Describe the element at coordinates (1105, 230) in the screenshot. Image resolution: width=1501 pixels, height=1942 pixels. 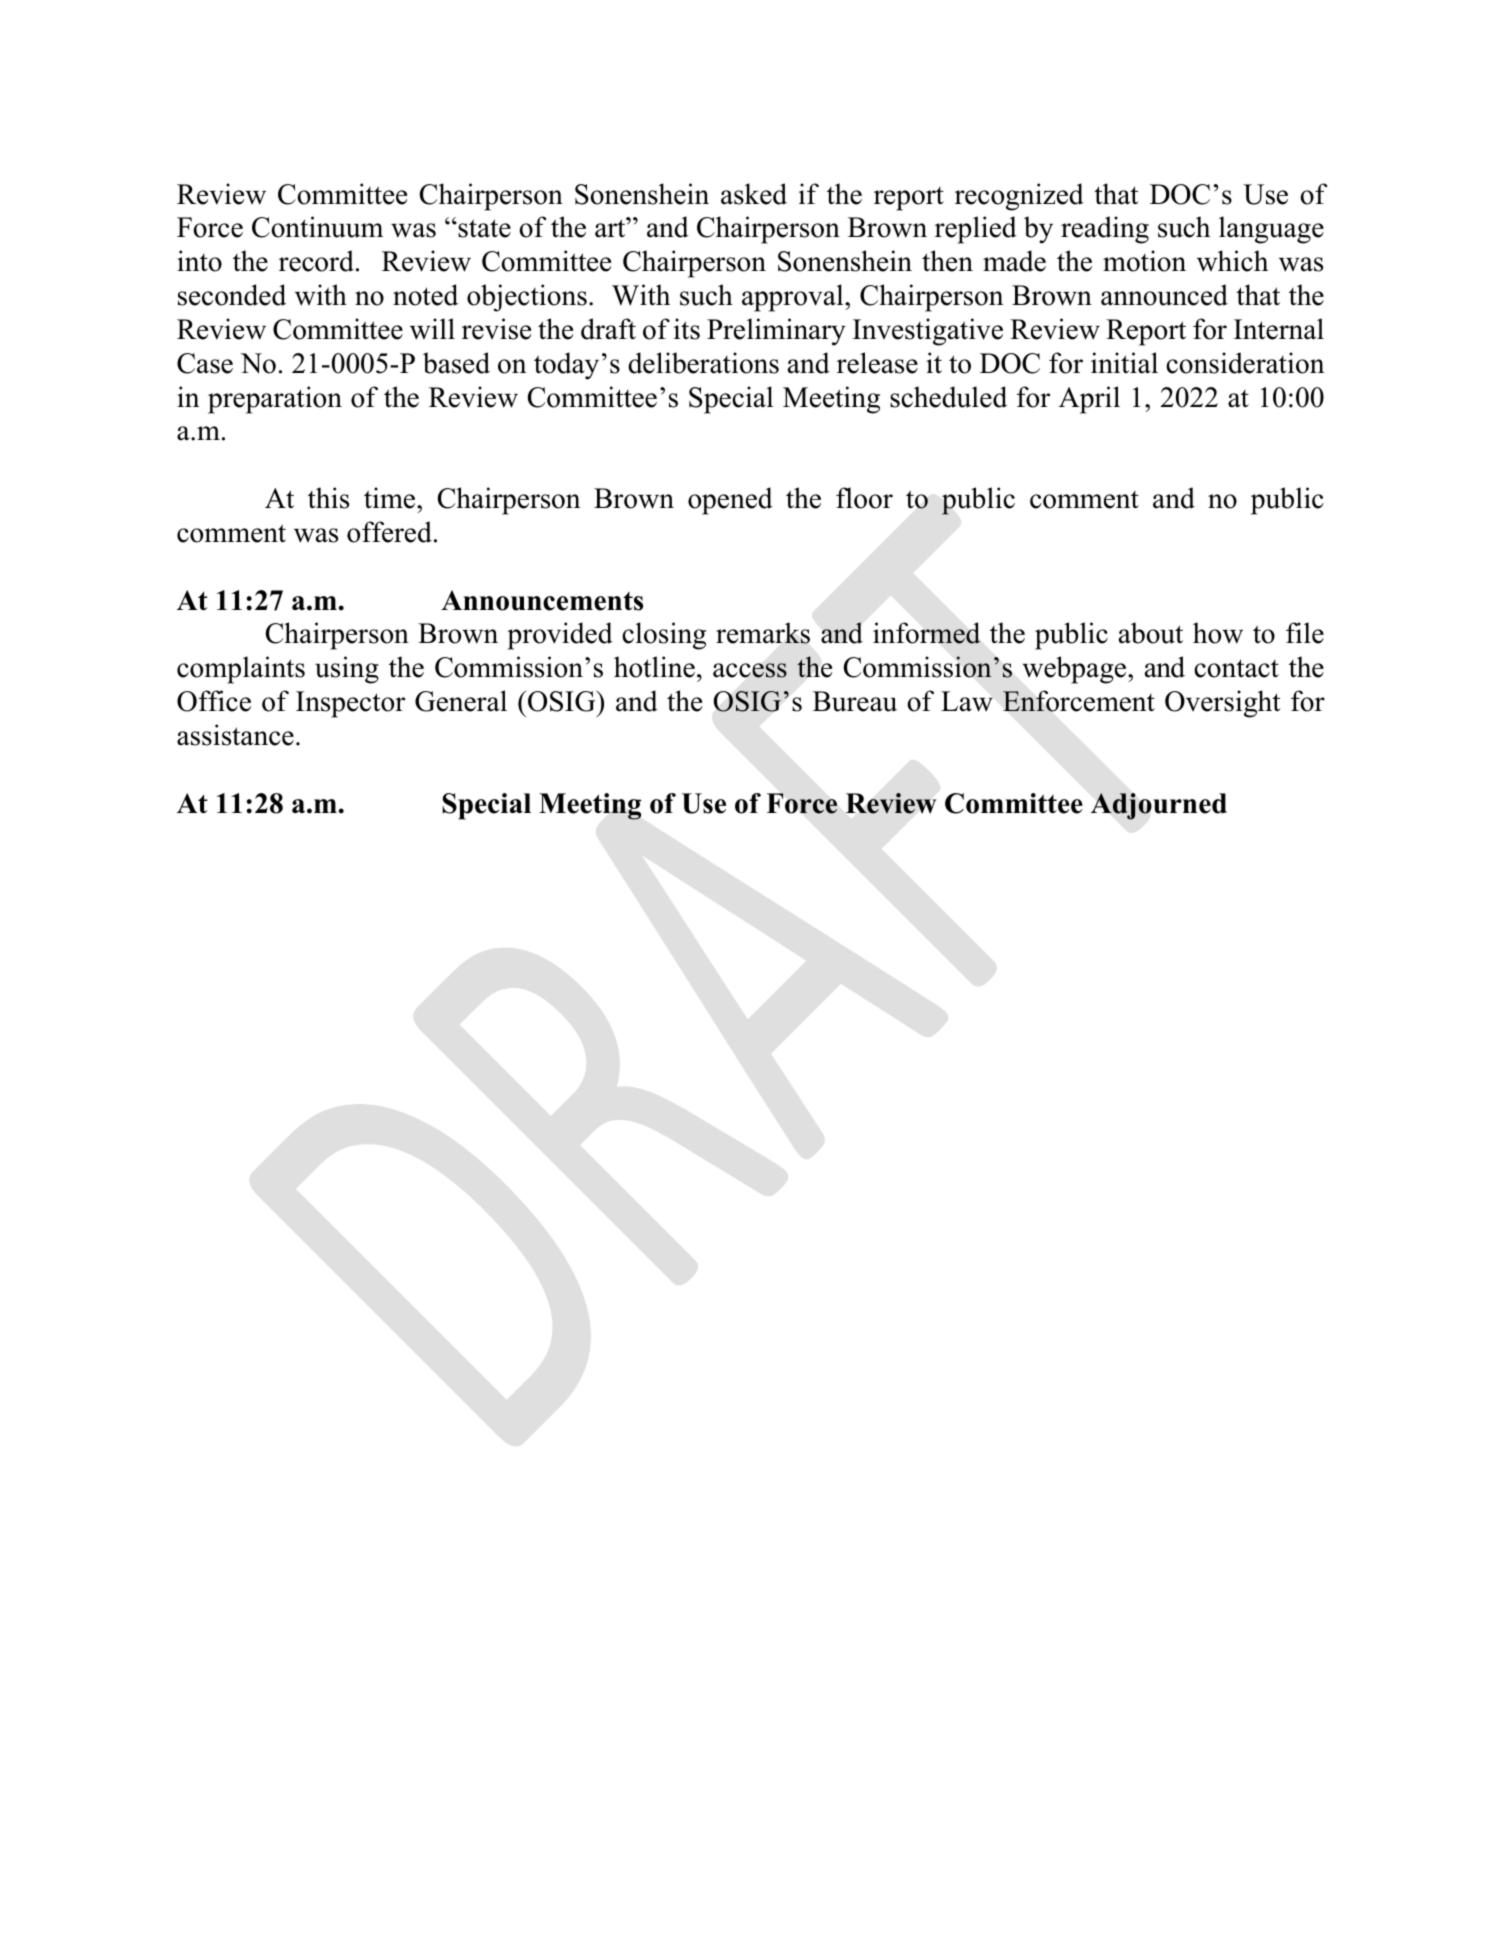
I see `reading` at that location.
